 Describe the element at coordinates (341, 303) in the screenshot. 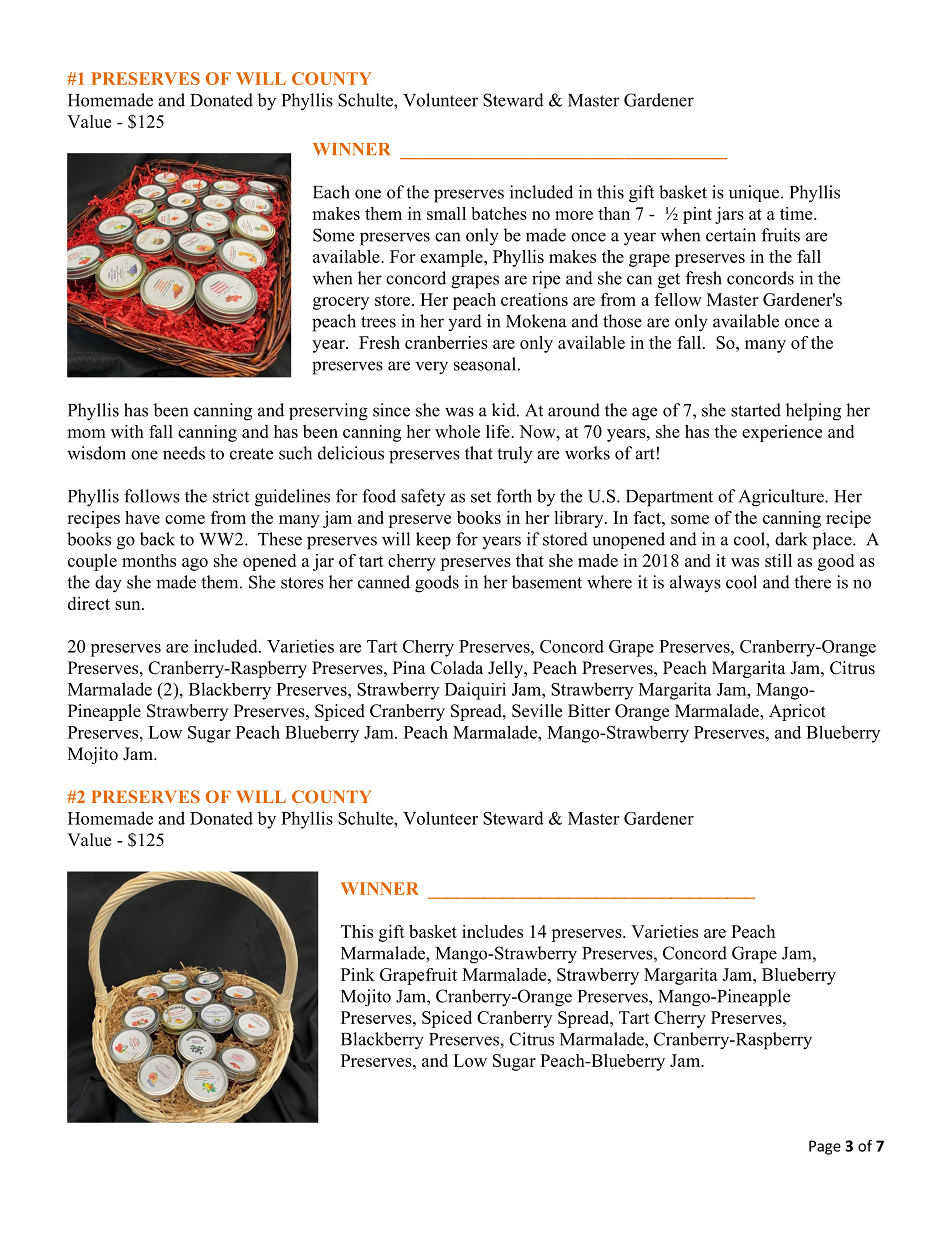

I see `grocery` at that location.
